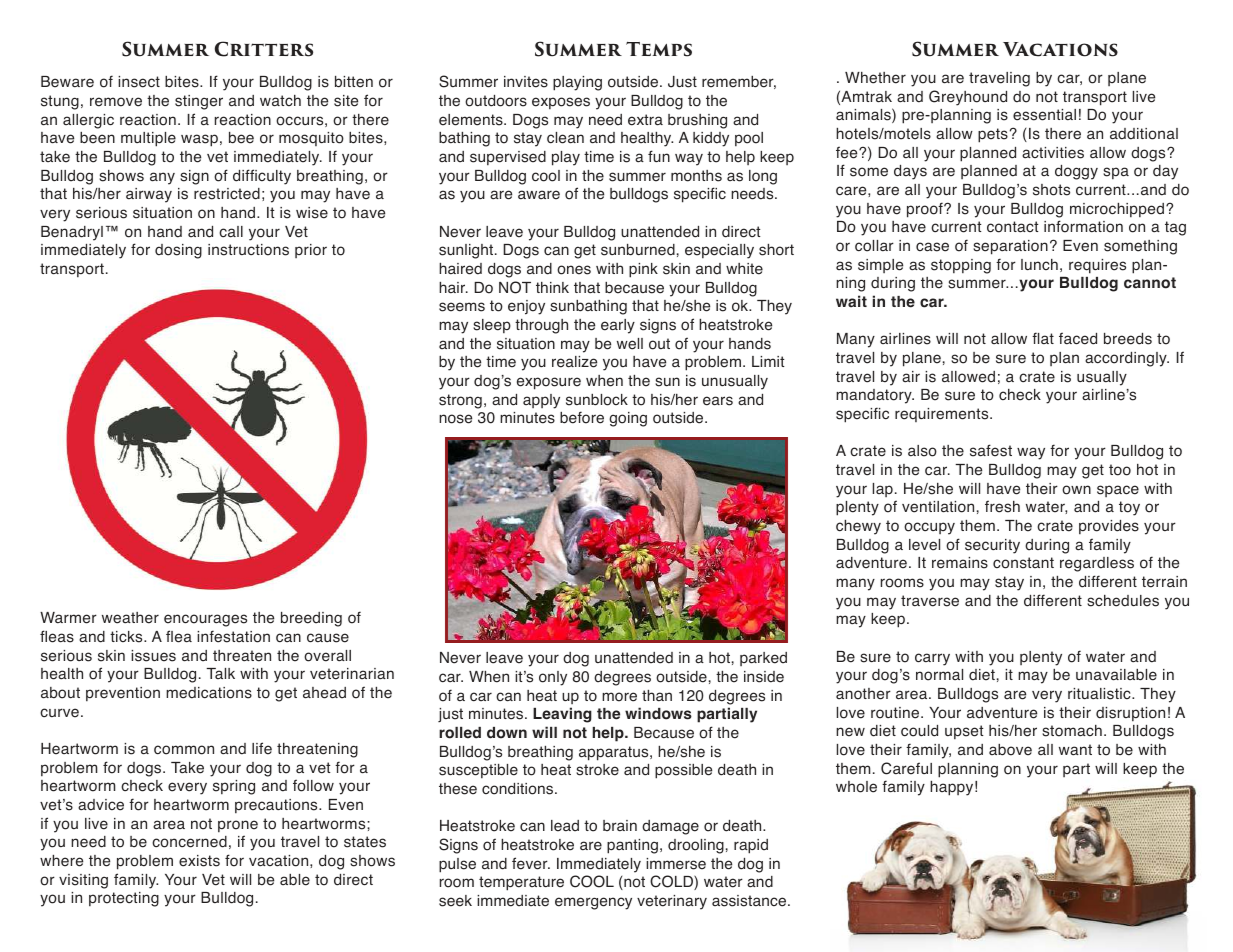  I want to click on flat, so click(1043, 338).
